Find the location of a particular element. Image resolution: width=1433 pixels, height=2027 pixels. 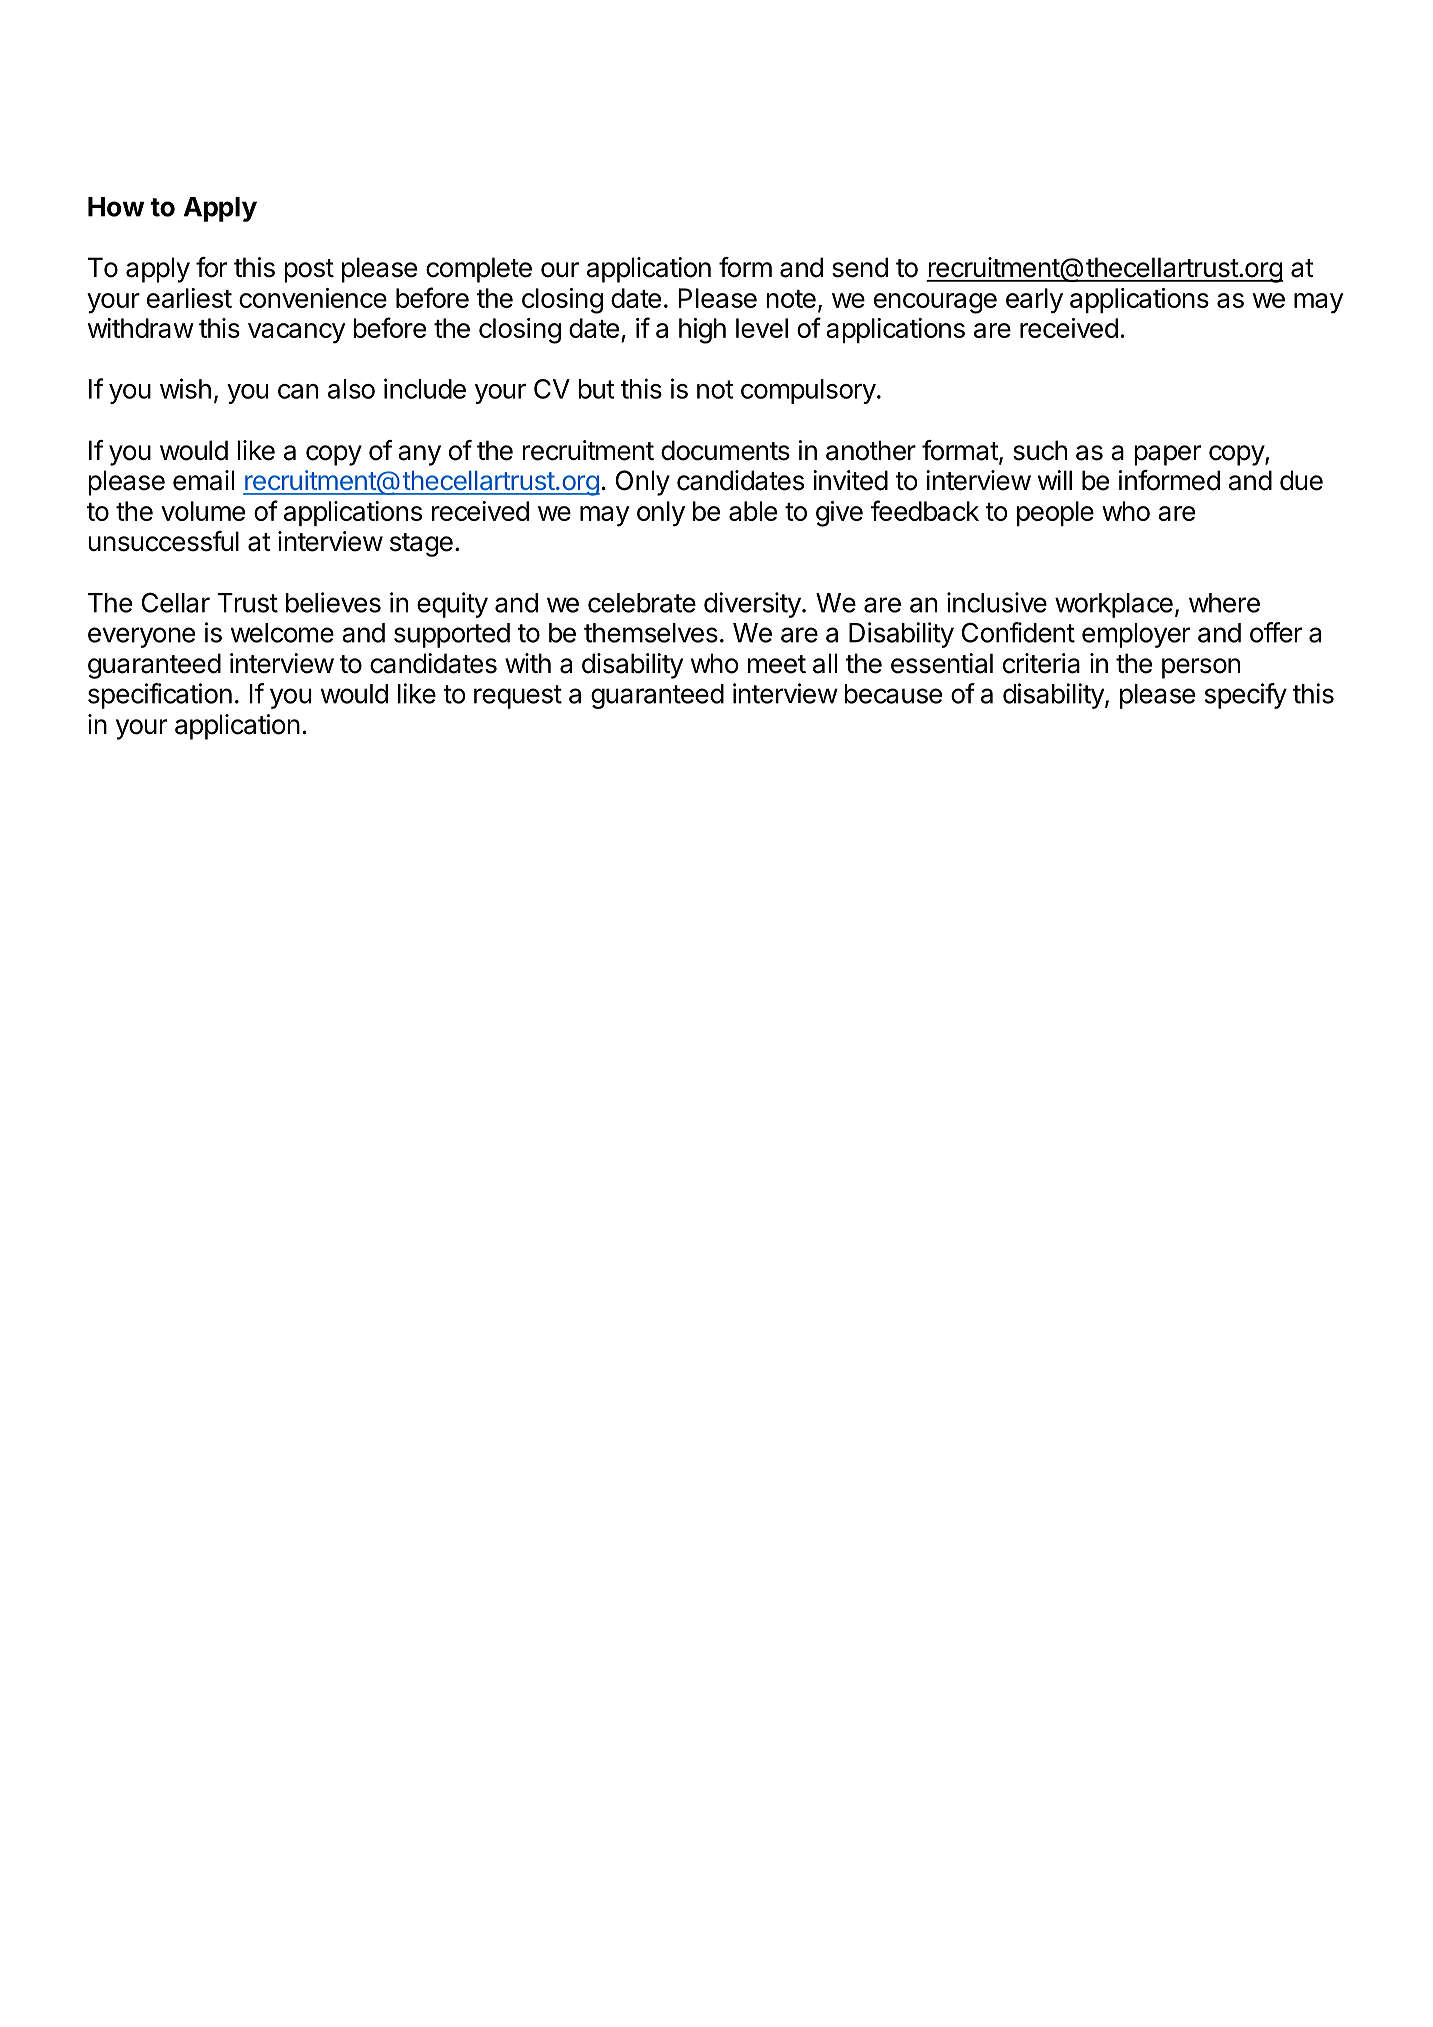

volume is located at coordinates (203, 511).
